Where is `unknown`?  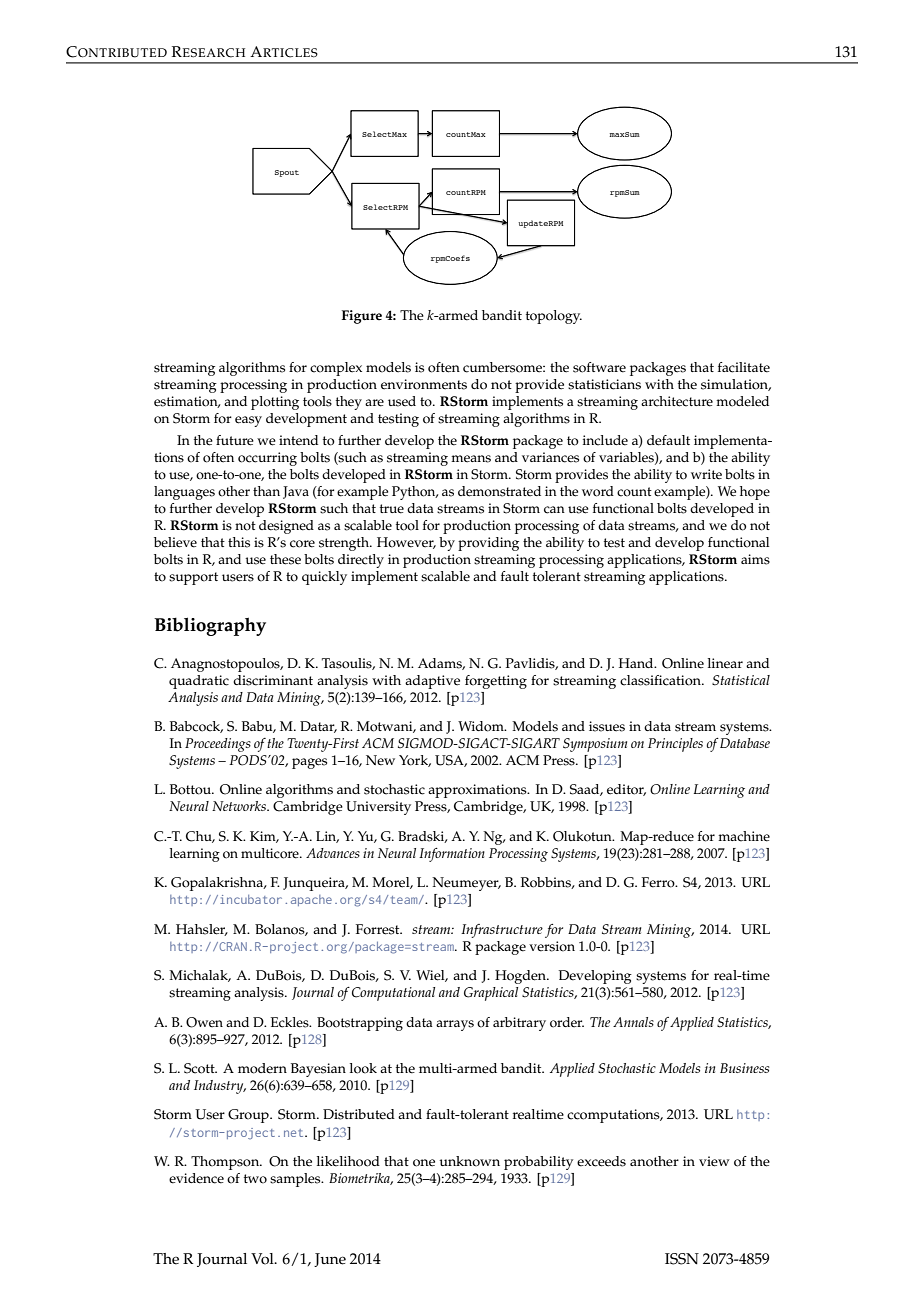
unknown is located at coordinates (469, 1161).
